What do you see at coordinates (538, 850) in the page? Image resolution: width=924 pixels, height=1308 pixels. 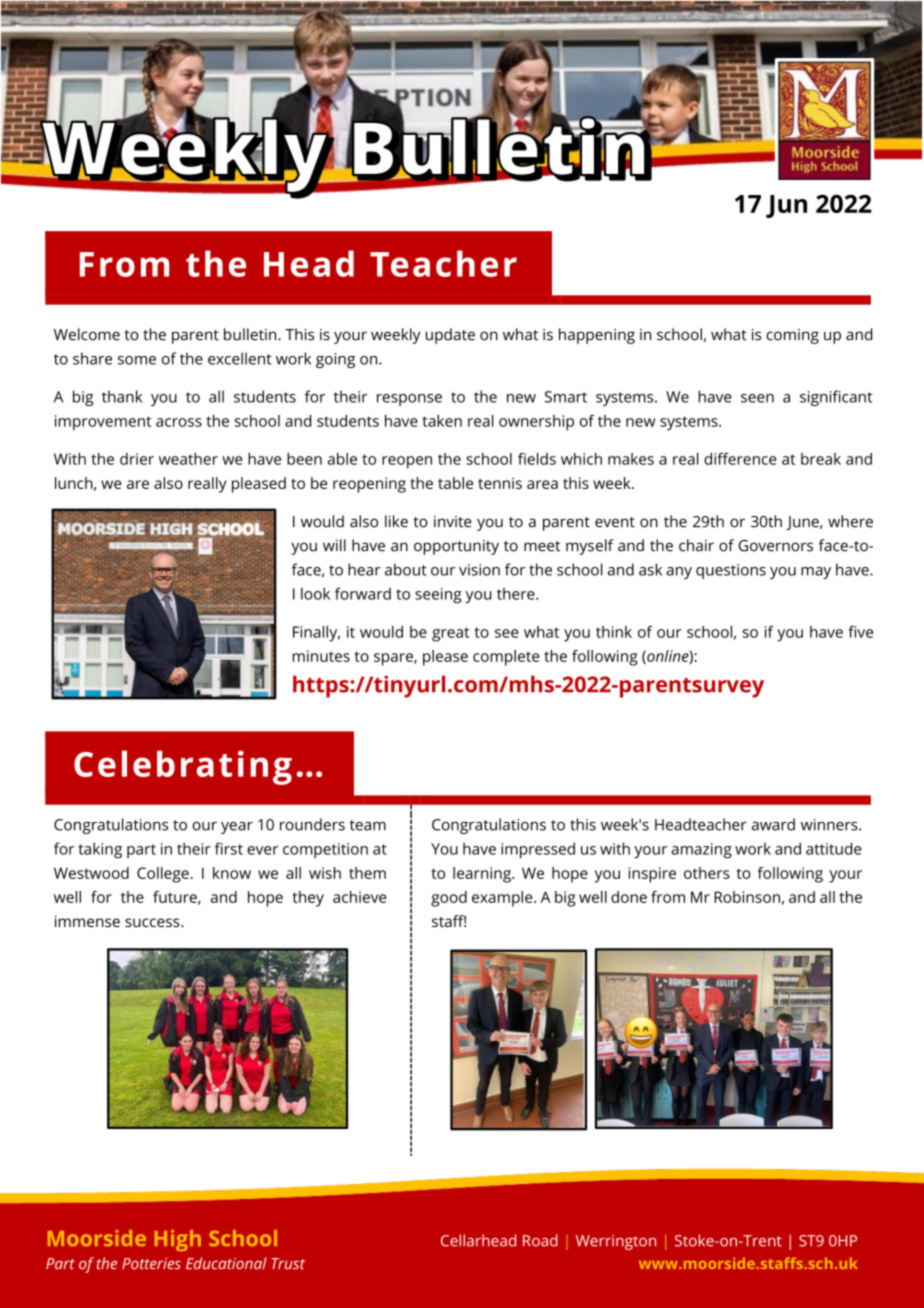 I see `impressed` at bounding box center [538, 850].
